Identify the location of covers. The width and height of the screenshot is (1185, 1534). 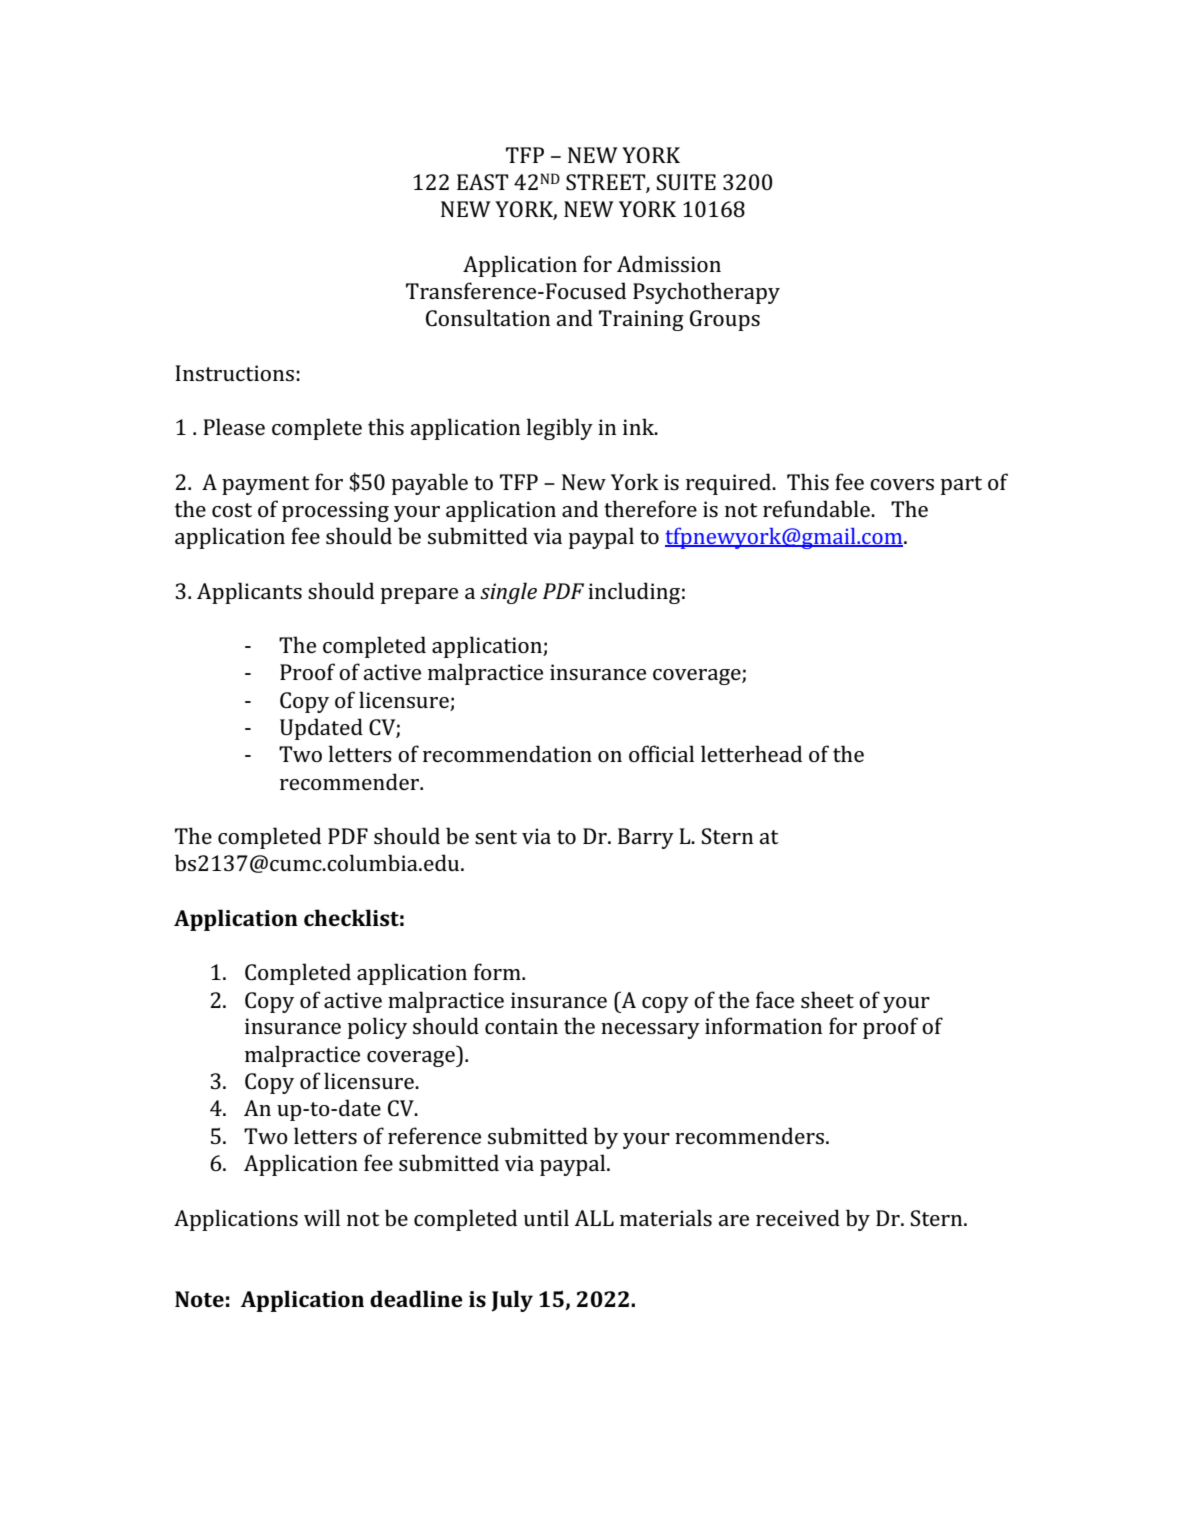
(902, 484).
